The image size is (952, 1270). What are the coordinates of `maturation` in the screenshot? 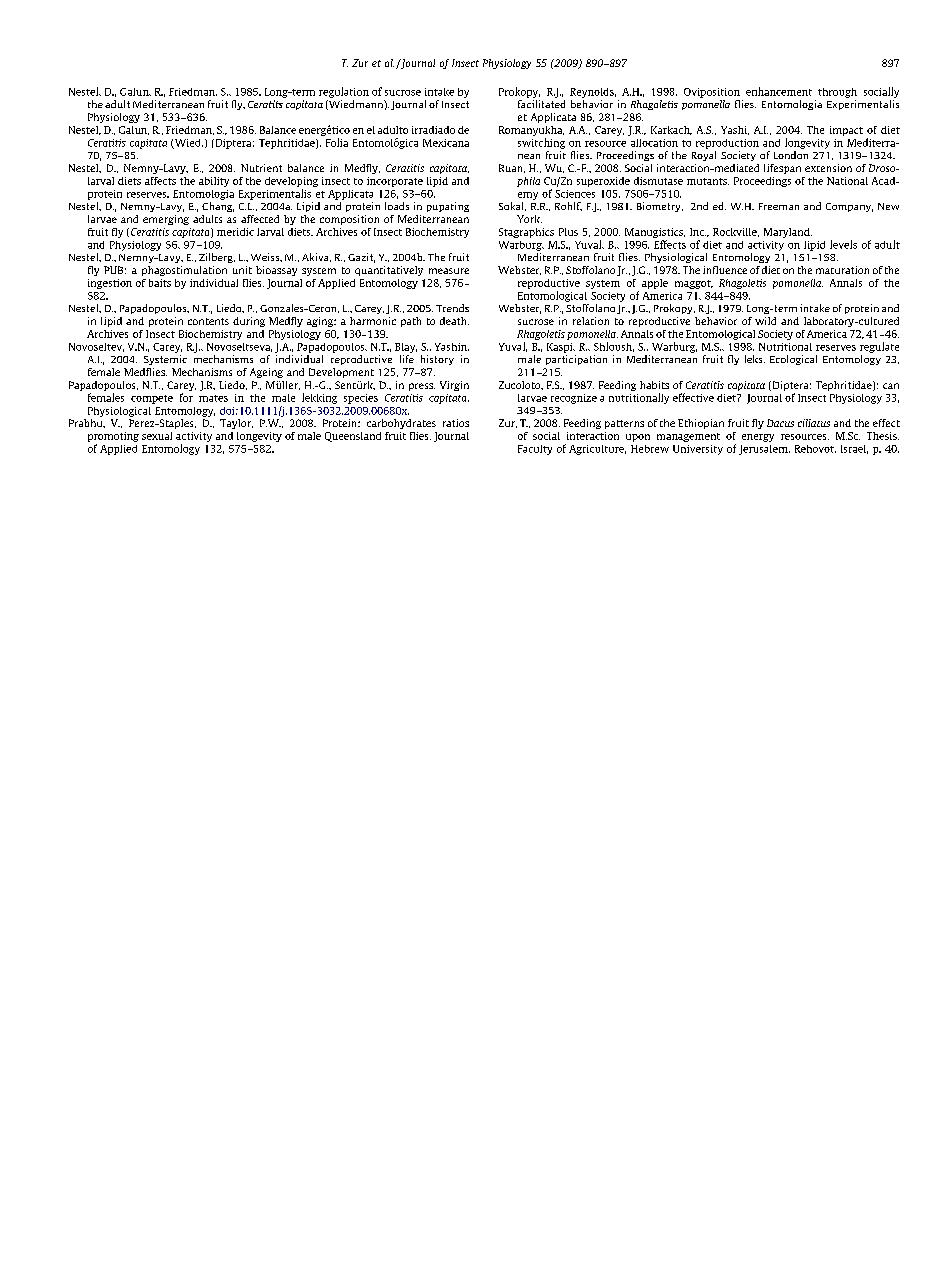 It's located at (842, 270).
